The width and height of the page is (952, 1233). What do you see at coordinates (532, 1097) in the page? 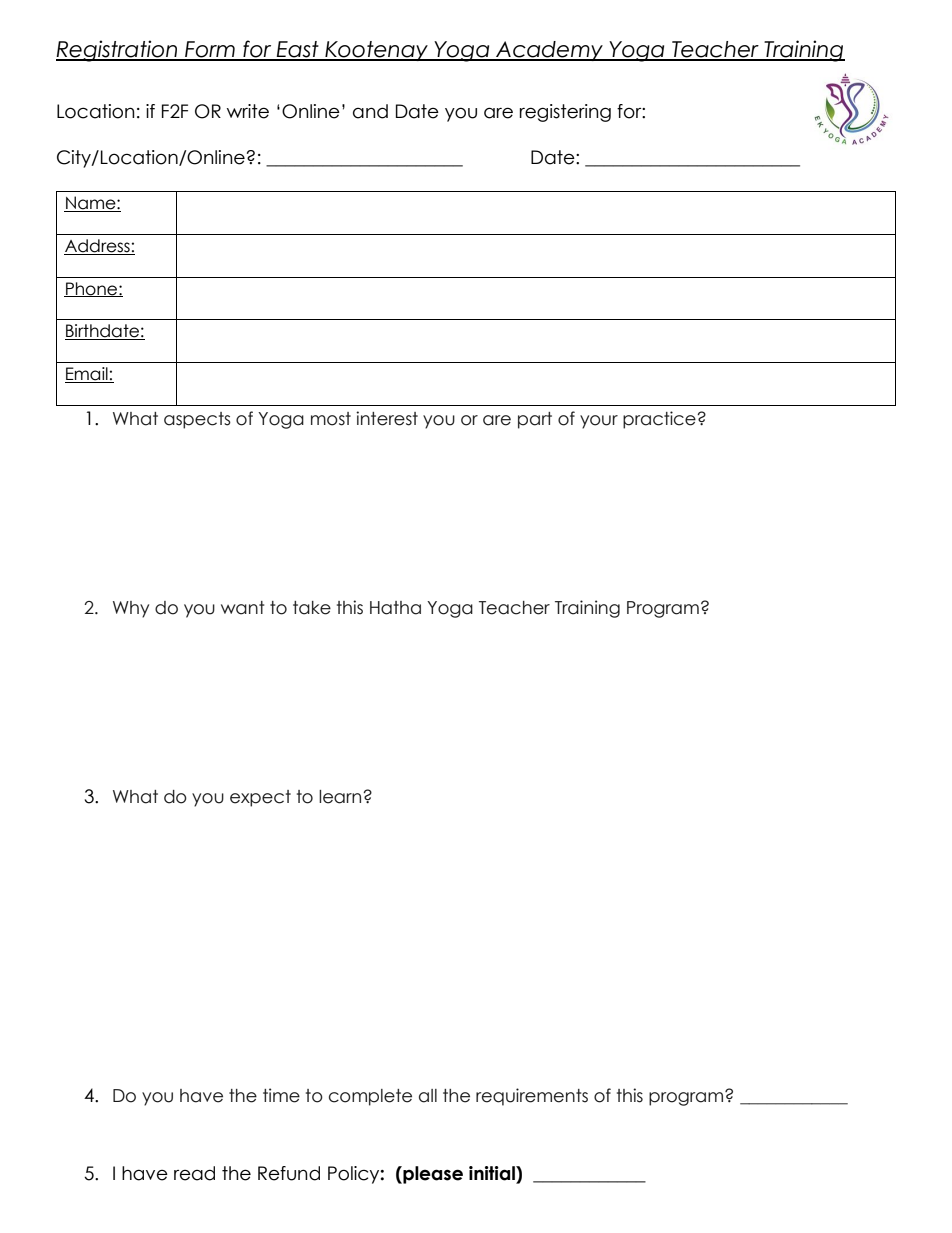
I see `requirements` at bounding box center [532, 1097].
